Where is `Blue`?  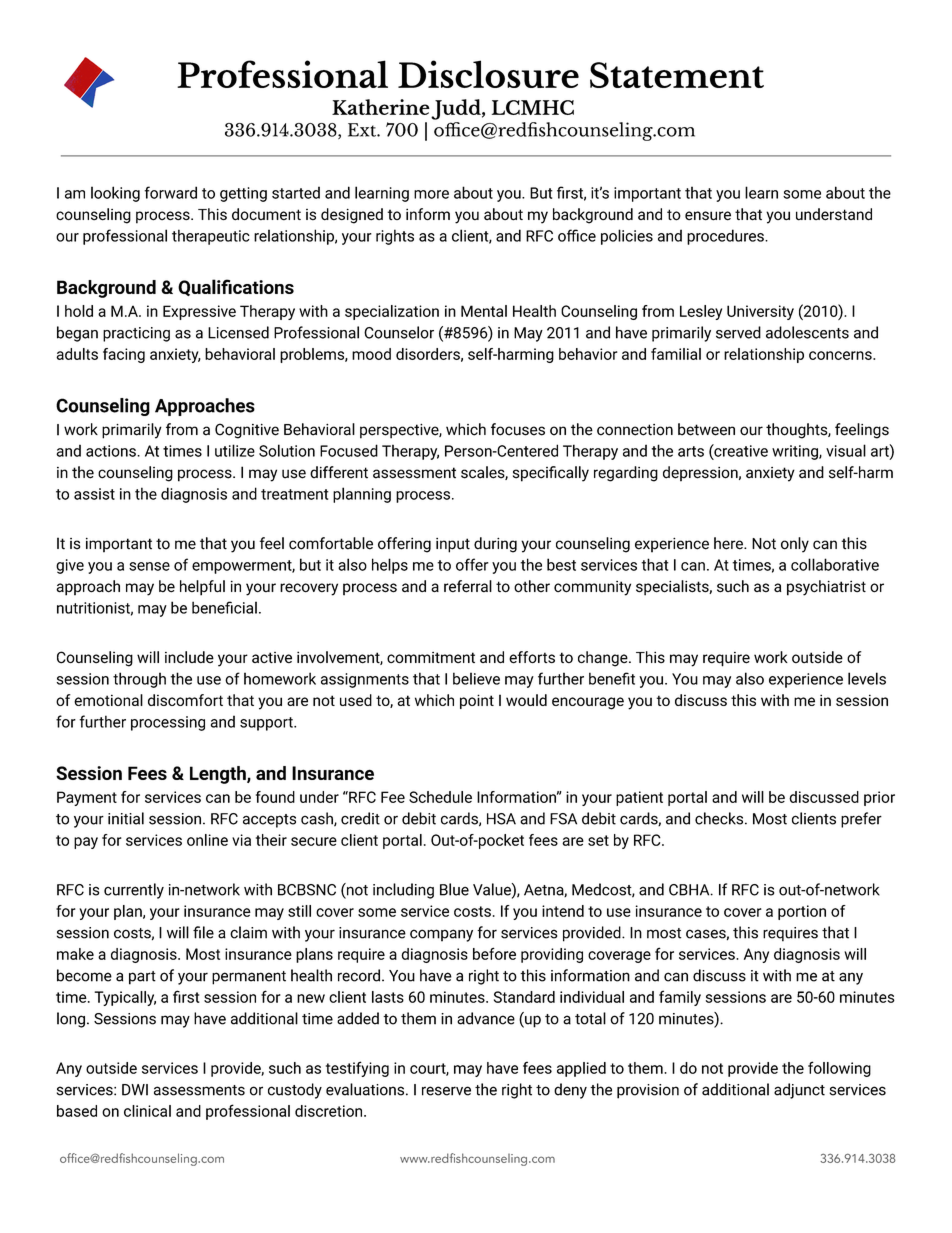
Blue is located at coordinates (454, 889).
